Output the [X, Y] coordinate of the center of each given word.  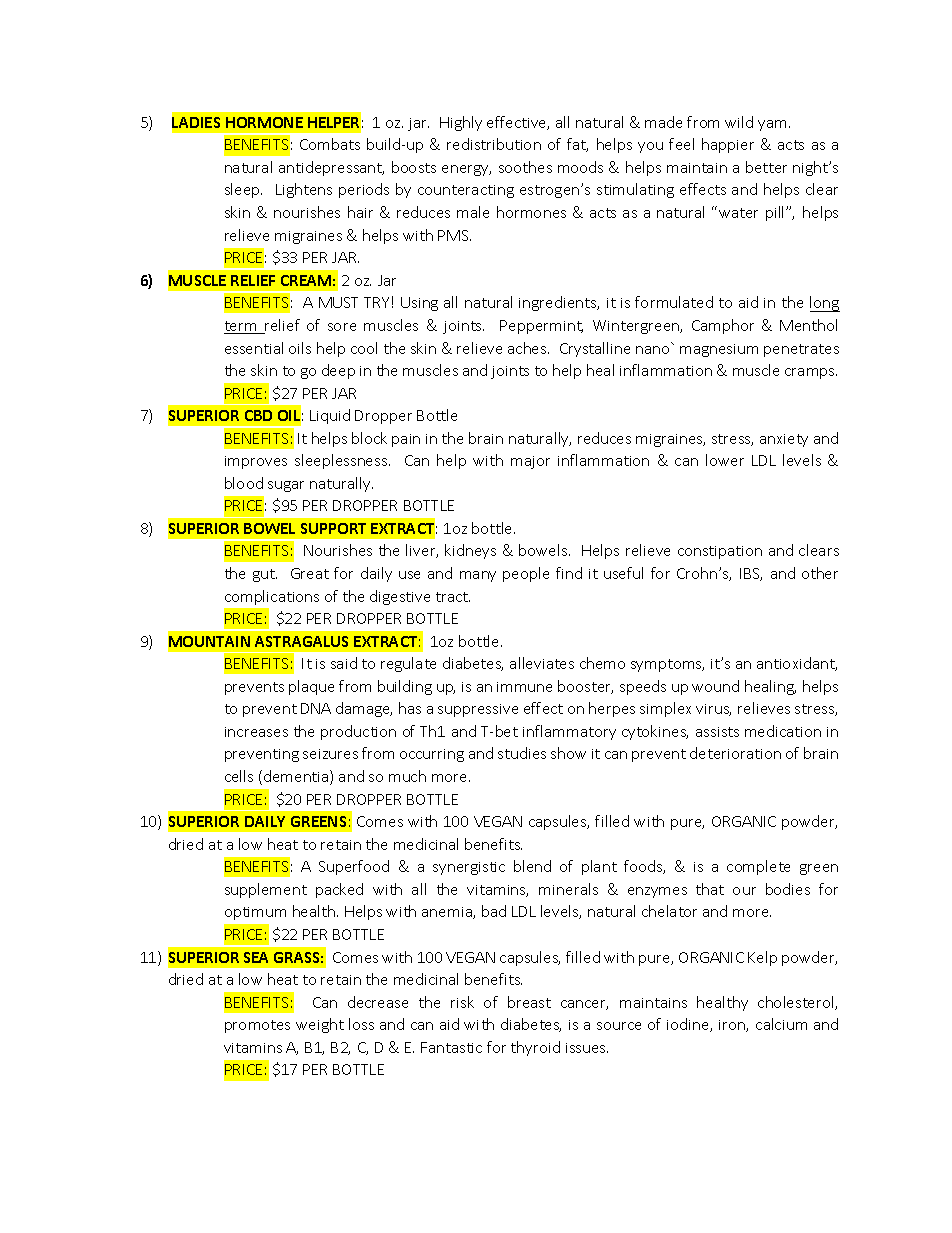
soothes [525, 167]
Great [310, 573]
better [766, 167]
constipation [720, 552]
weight [320, 1025]
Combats [330, 144]
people [526, 574]
